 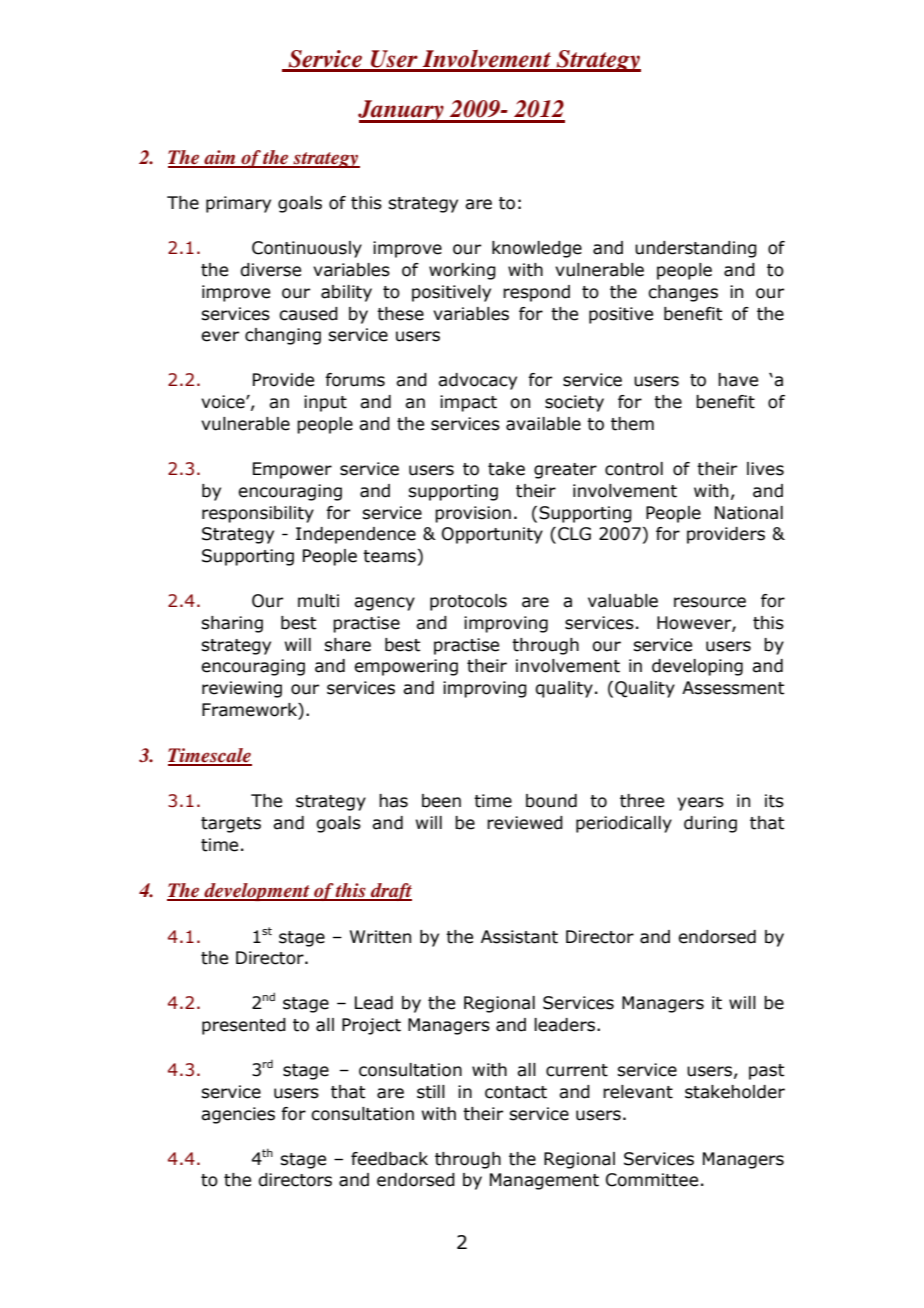 I want to click on developing, so click(x=697, y=667).
